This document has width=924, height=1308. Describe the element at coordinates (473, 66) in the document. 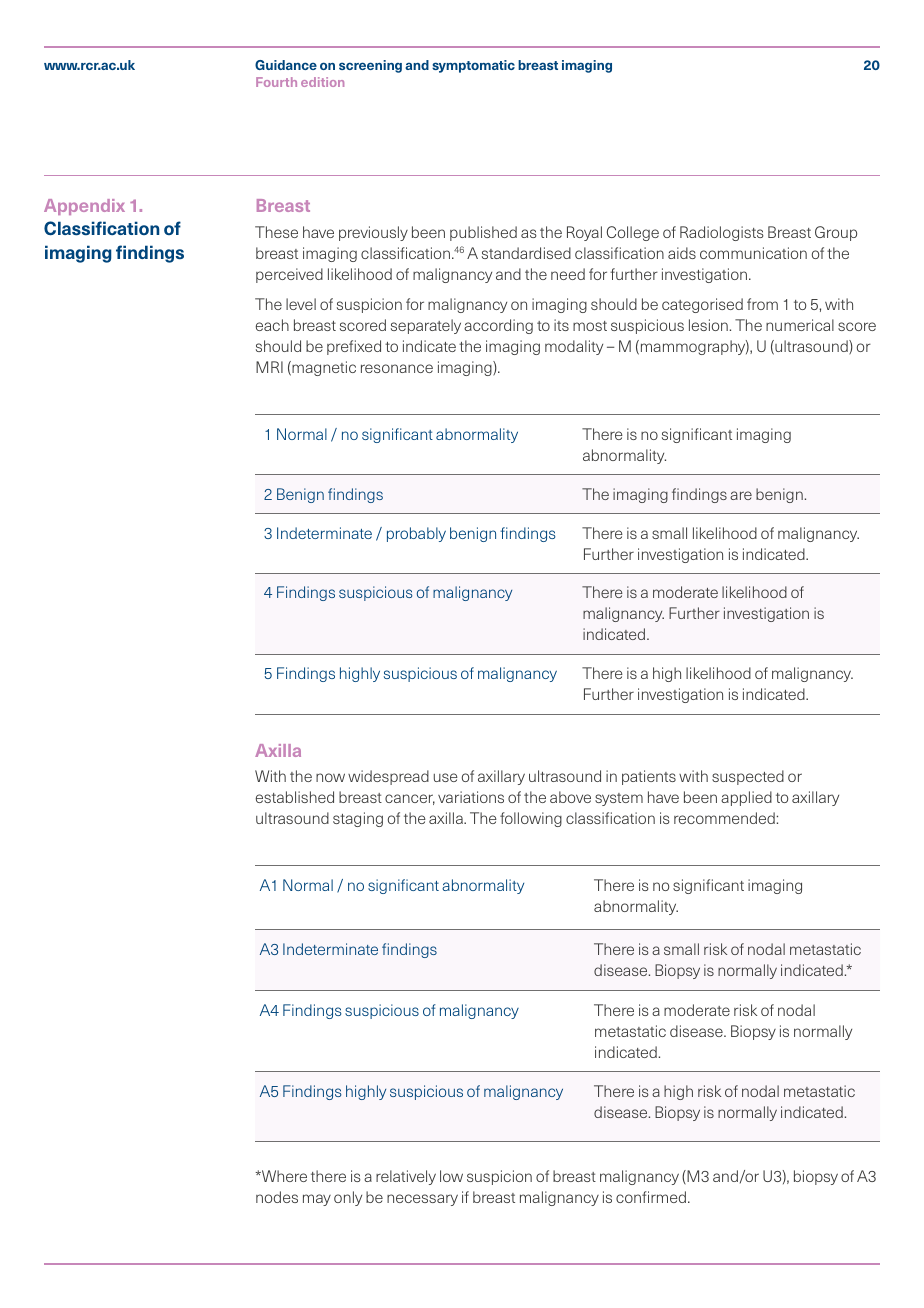

I see `symptomatic` at that location.
